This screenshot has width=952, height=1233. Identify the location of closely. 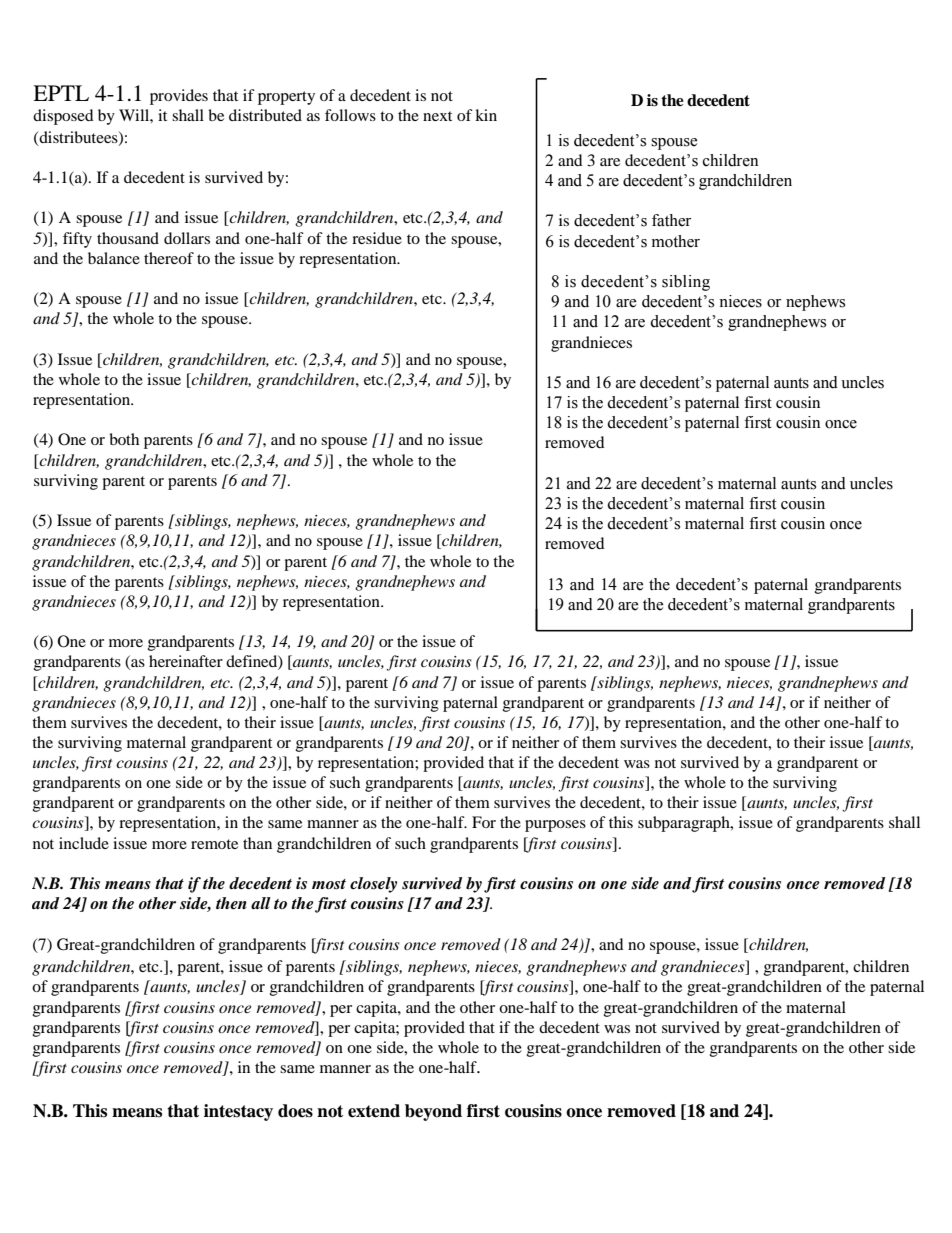
(373, 885).
